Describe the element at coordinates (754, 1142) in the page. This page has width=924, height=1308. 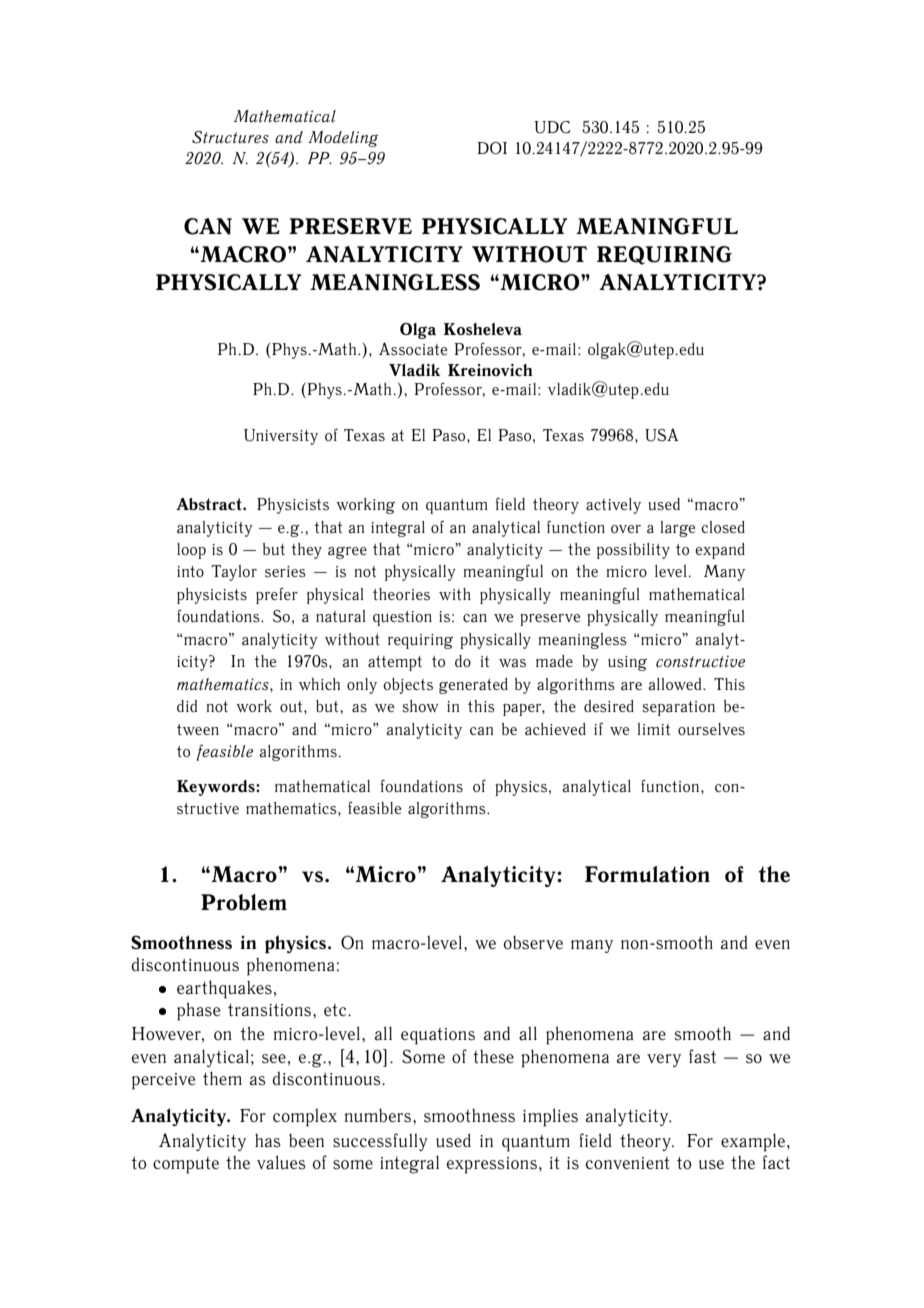
I see `example` at that location.
